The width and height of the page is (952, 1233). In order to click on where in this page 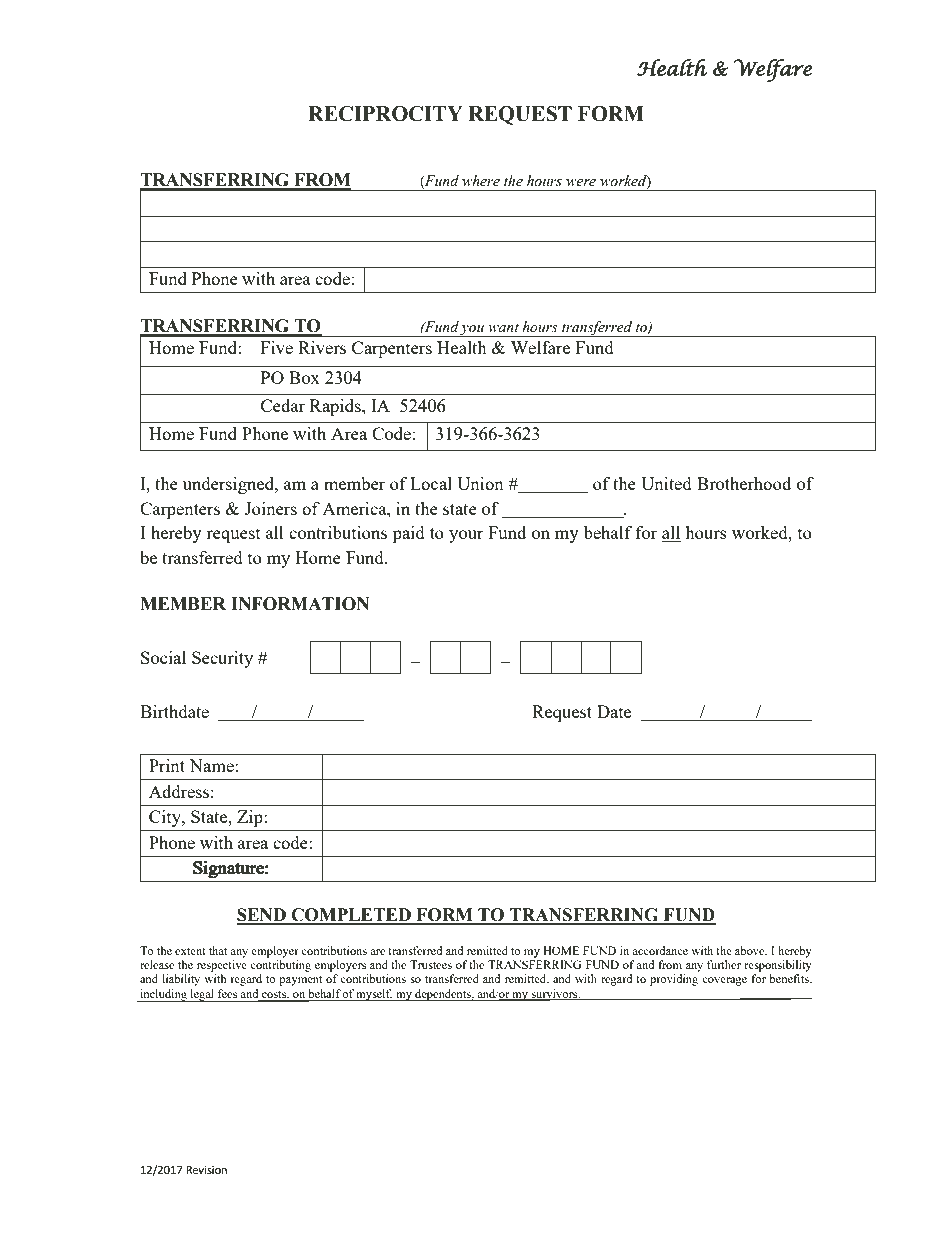, I will do `click(481, 181)`.
